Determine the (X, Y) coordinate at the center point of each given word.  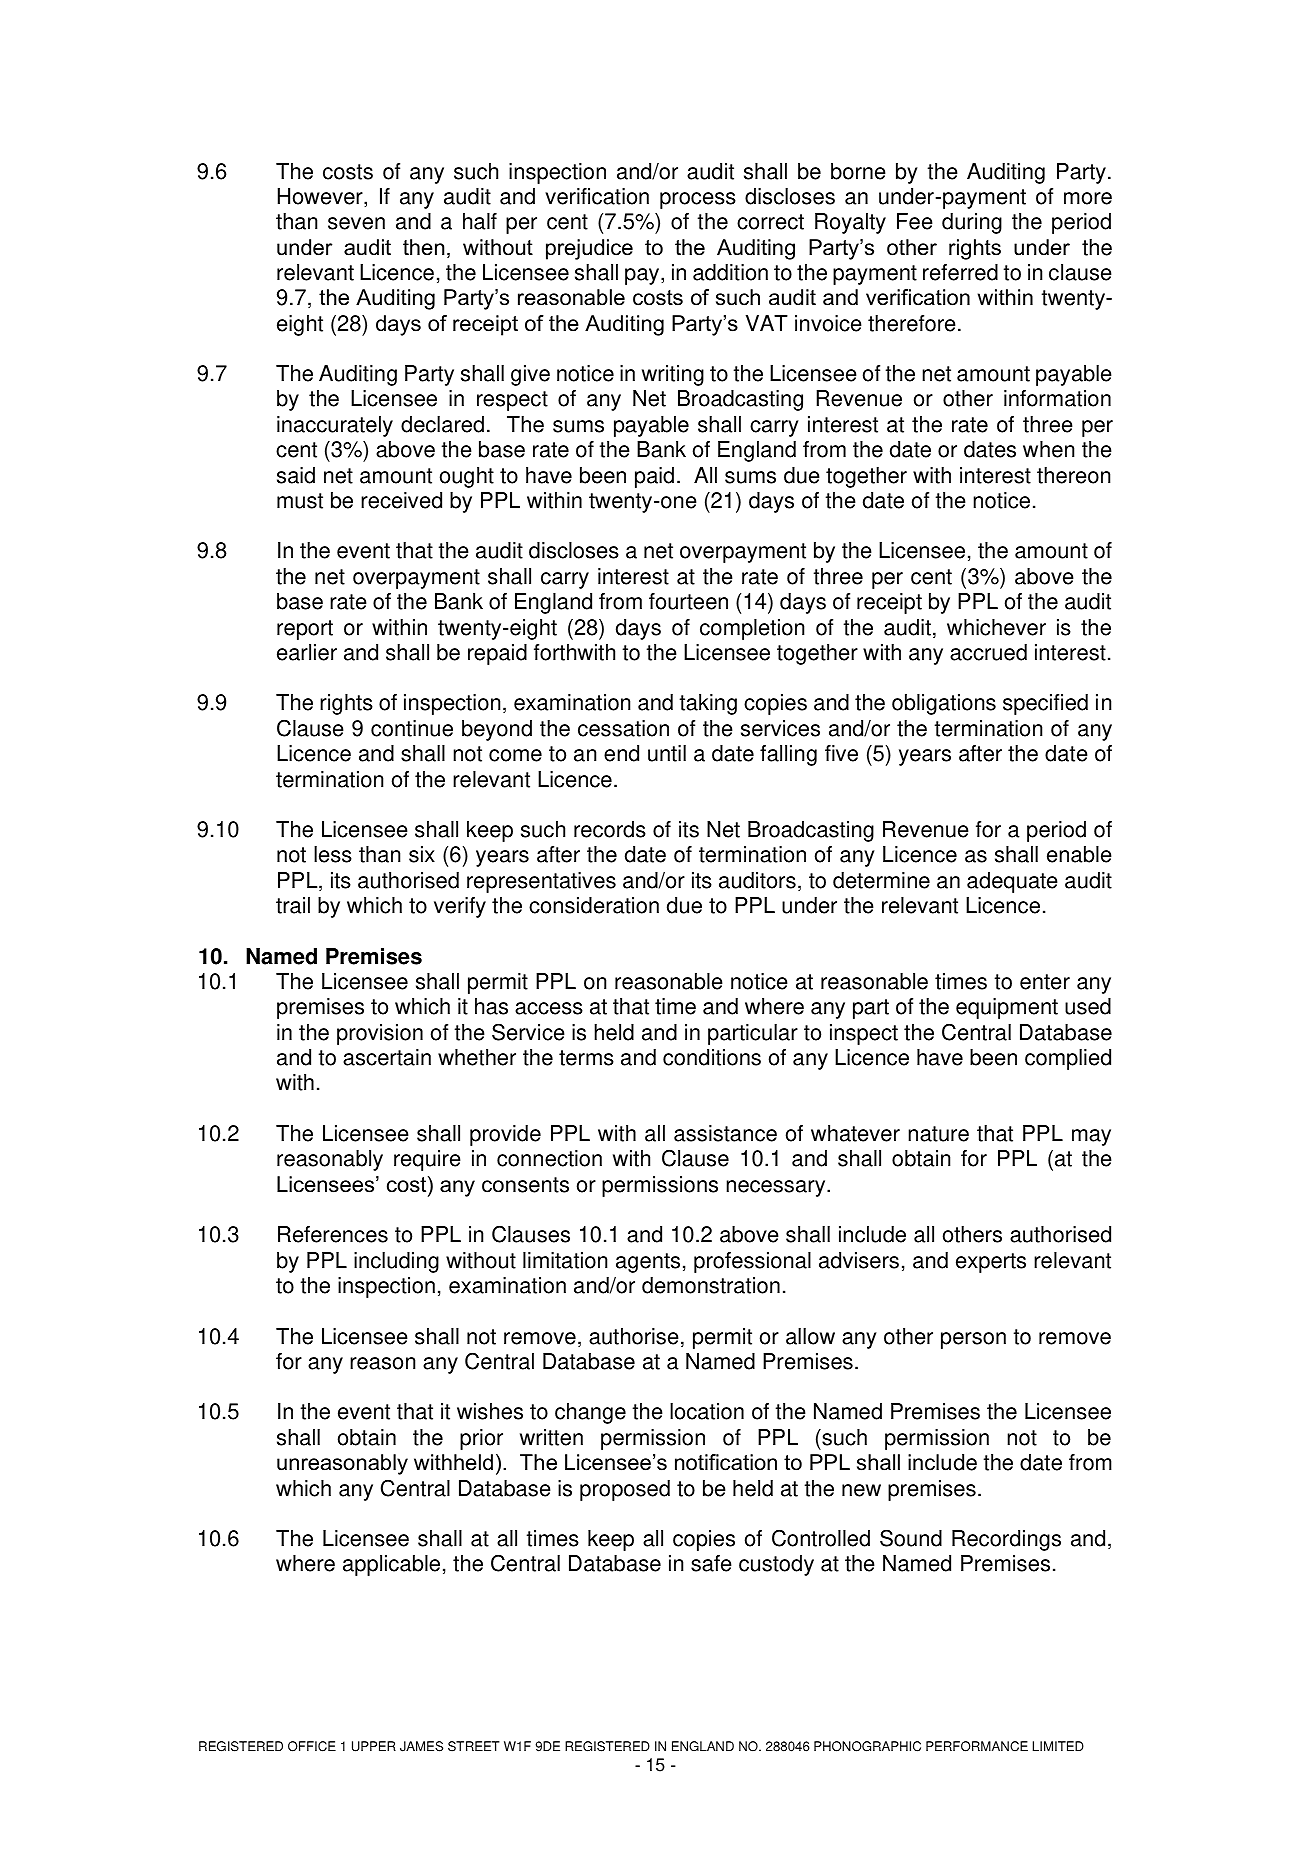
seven (356, 223)
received (401, 500)
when (1048, 449)
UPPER (374, 1746)
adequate (1012, 882)
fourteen (688, 601)
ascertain (387, 1057)
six (422, 854)
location (707, 1411)
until (667, 753)
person (973, 1340)
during (972, 223)
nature (938, 1134)
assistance (725, 1133)
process (698, 200)
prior (481, 1439)
